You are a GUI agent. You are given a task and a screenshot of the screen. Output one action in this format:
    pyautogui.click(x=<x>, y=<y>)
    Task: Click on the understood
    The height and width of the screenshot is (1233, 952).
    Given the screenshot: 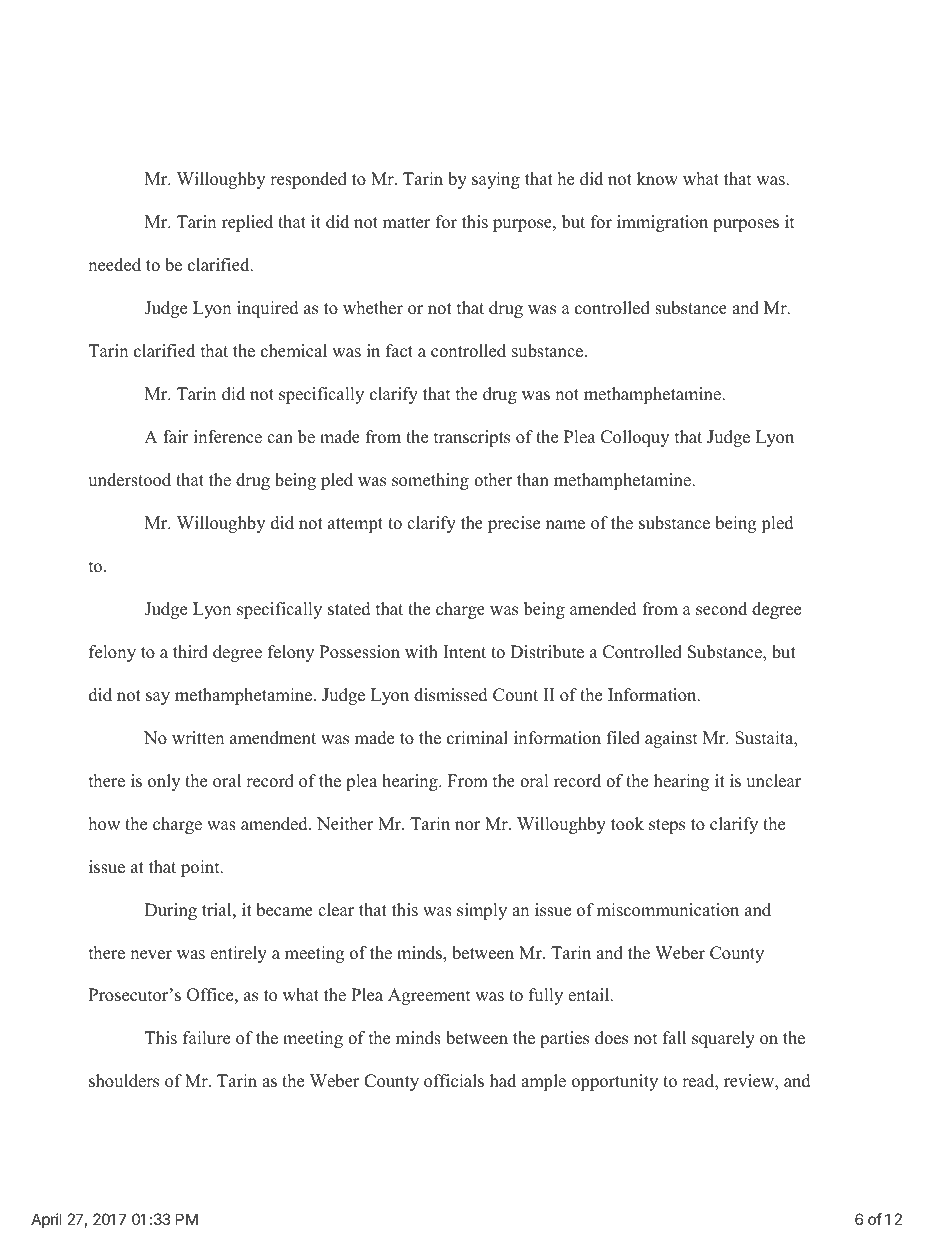 What is the action you would take?
    pyautogui.click(x=129, y=480)
